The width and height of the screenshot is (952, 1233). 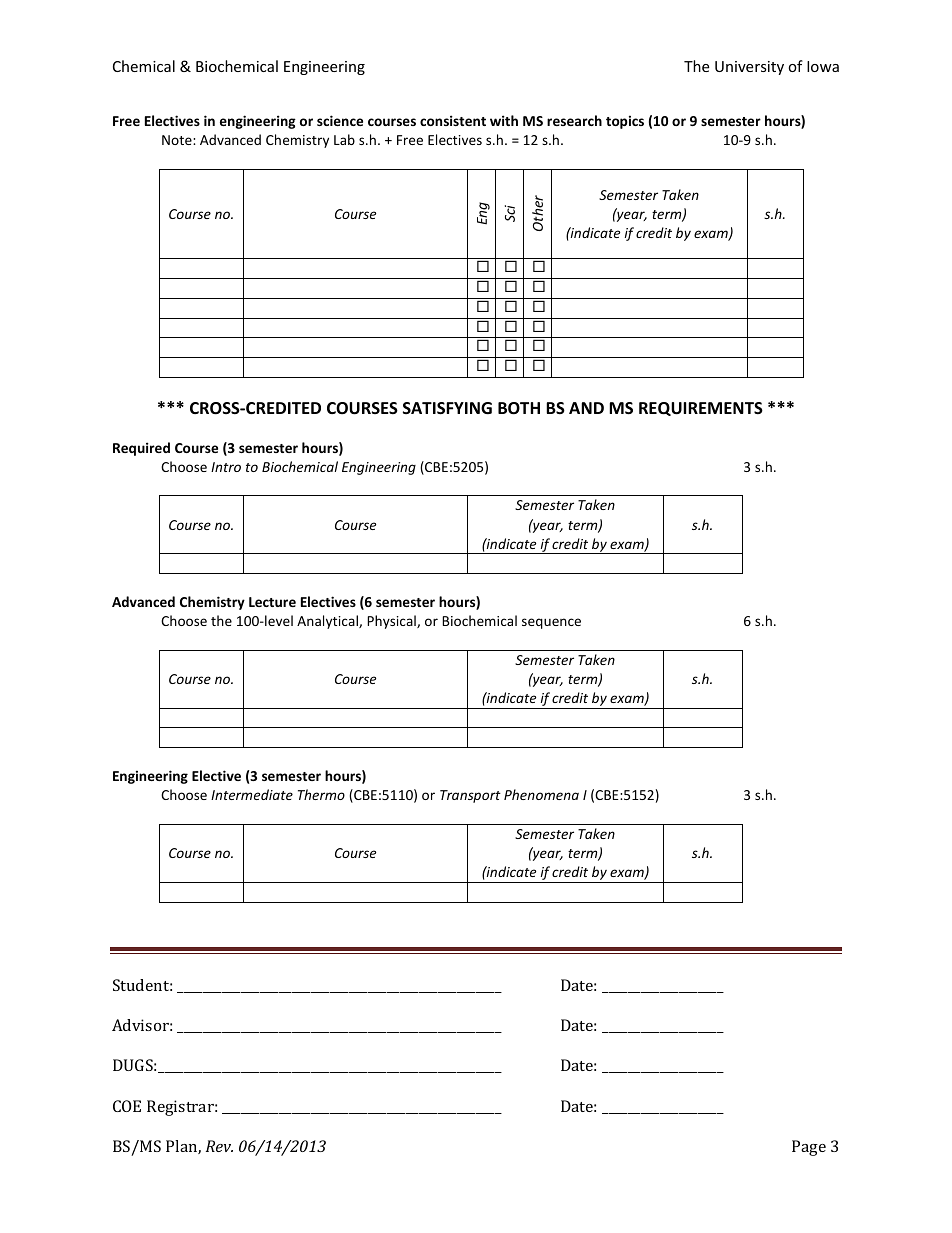 I want to click on University, so click(x=749, y=68).
